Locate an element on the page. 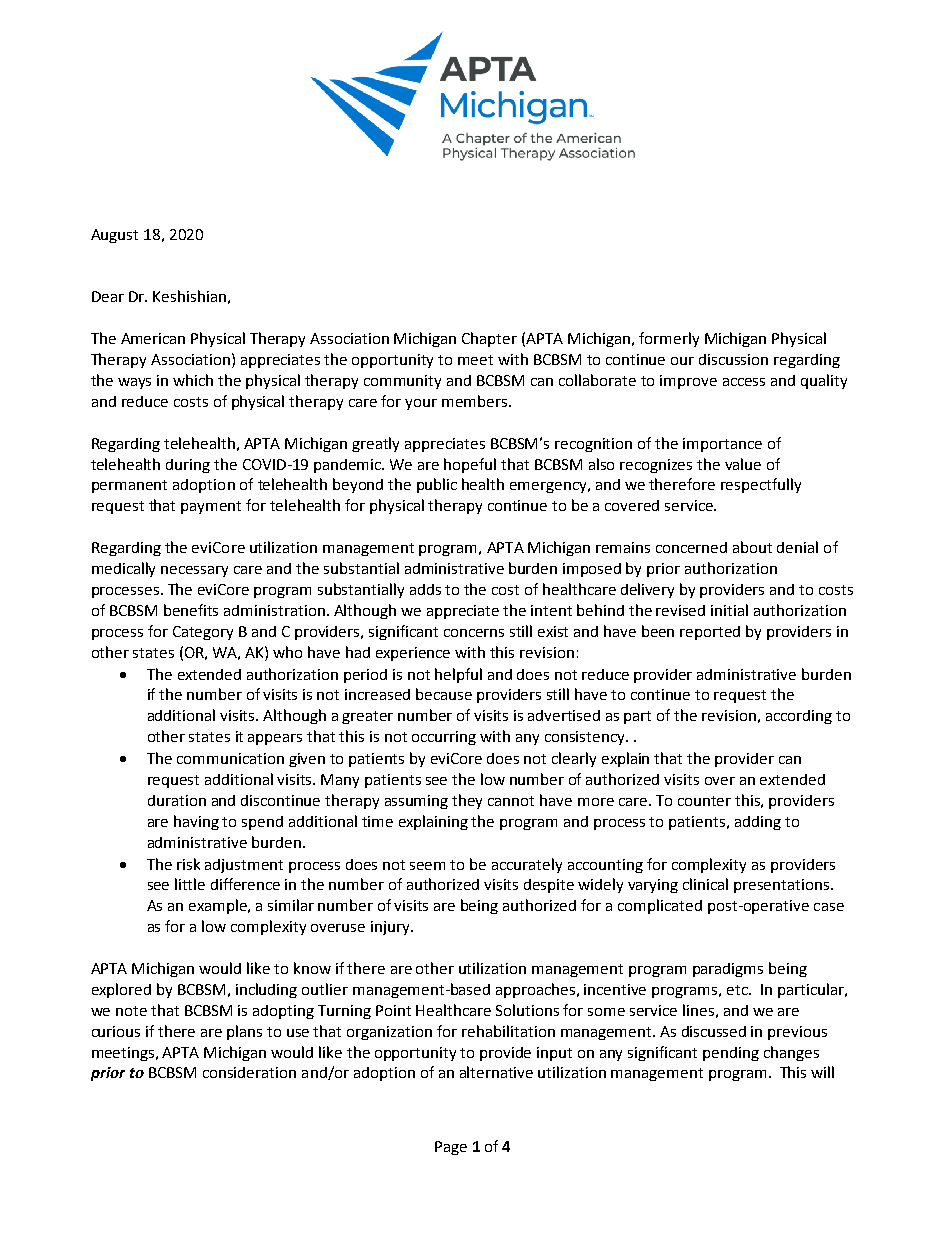 The width and height of the document is (952, 1233). duration is located at coordinates (177, 800).
